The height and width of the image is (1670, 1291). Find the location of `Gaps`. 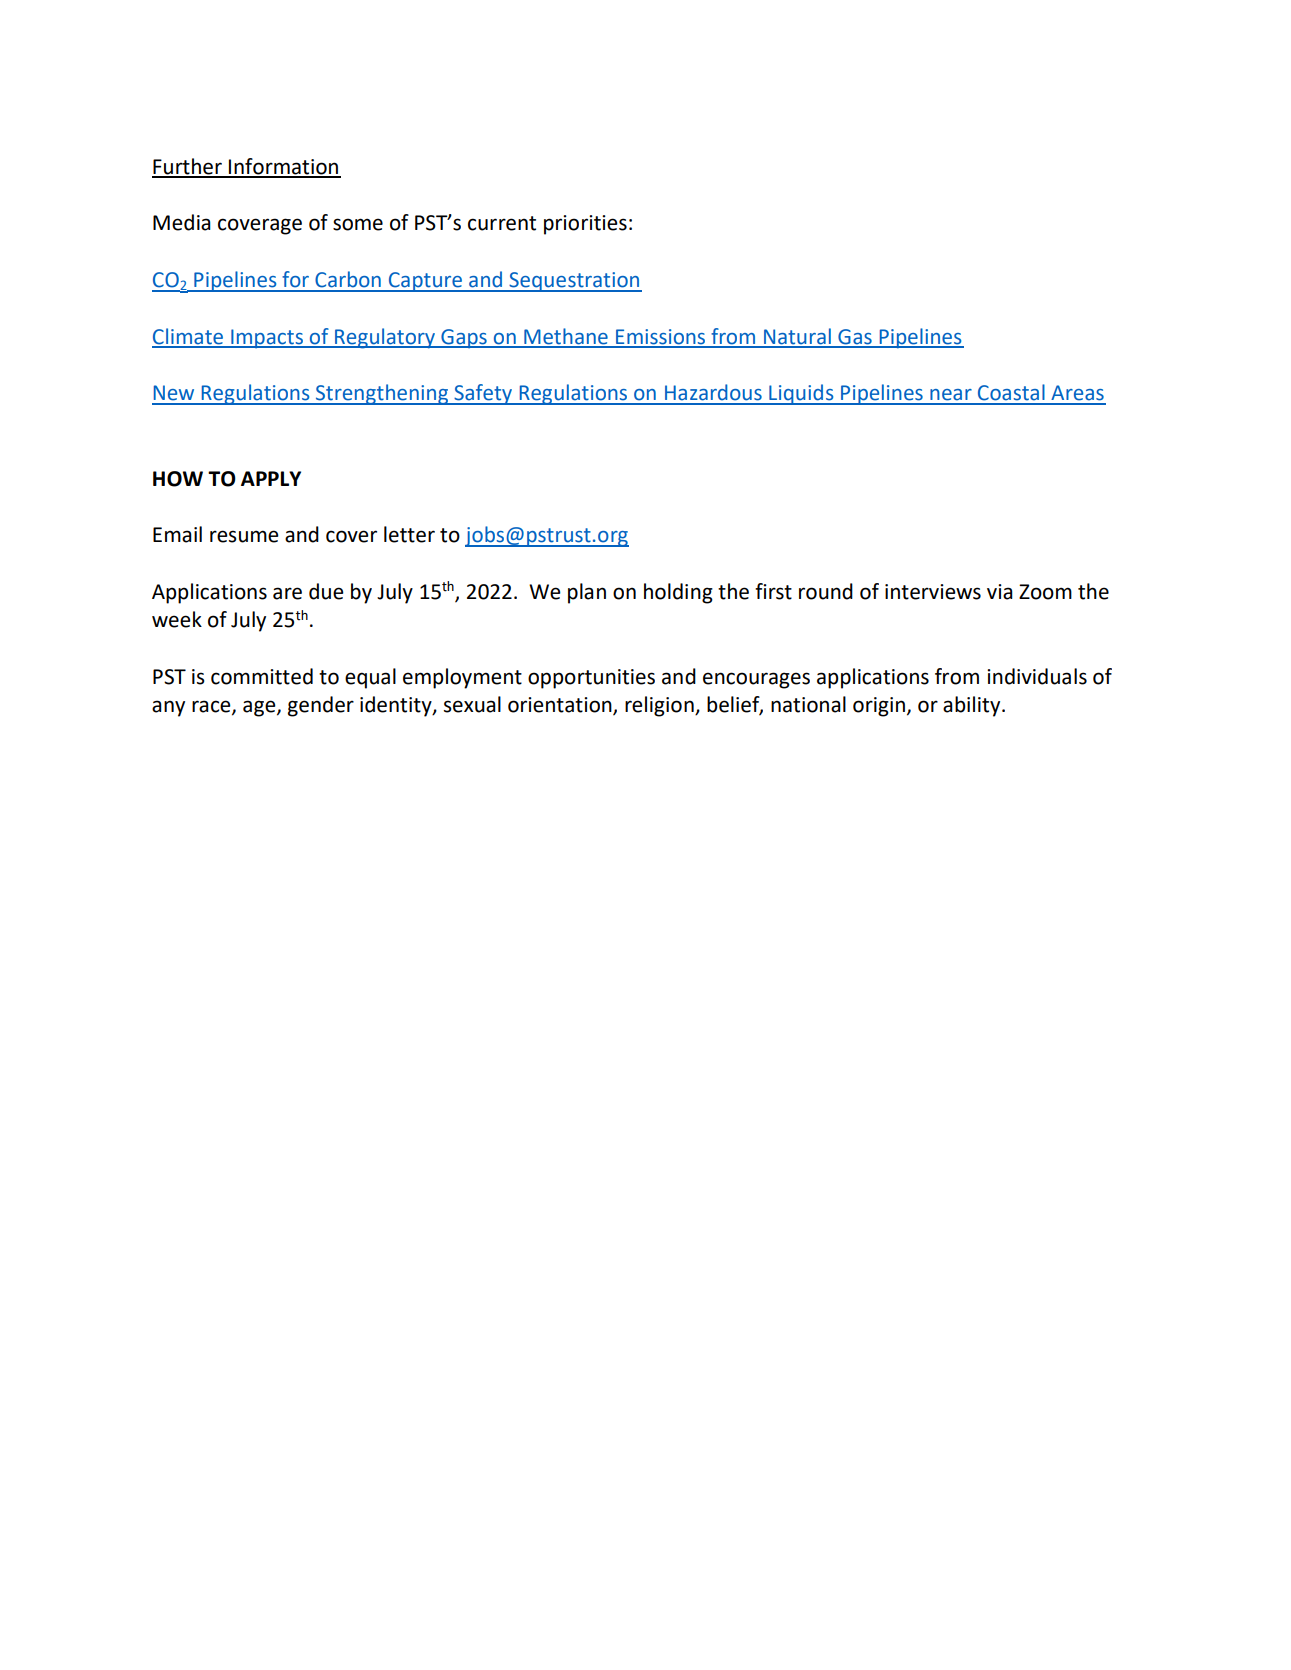

Gaps is located at coordinates (464, 339).
